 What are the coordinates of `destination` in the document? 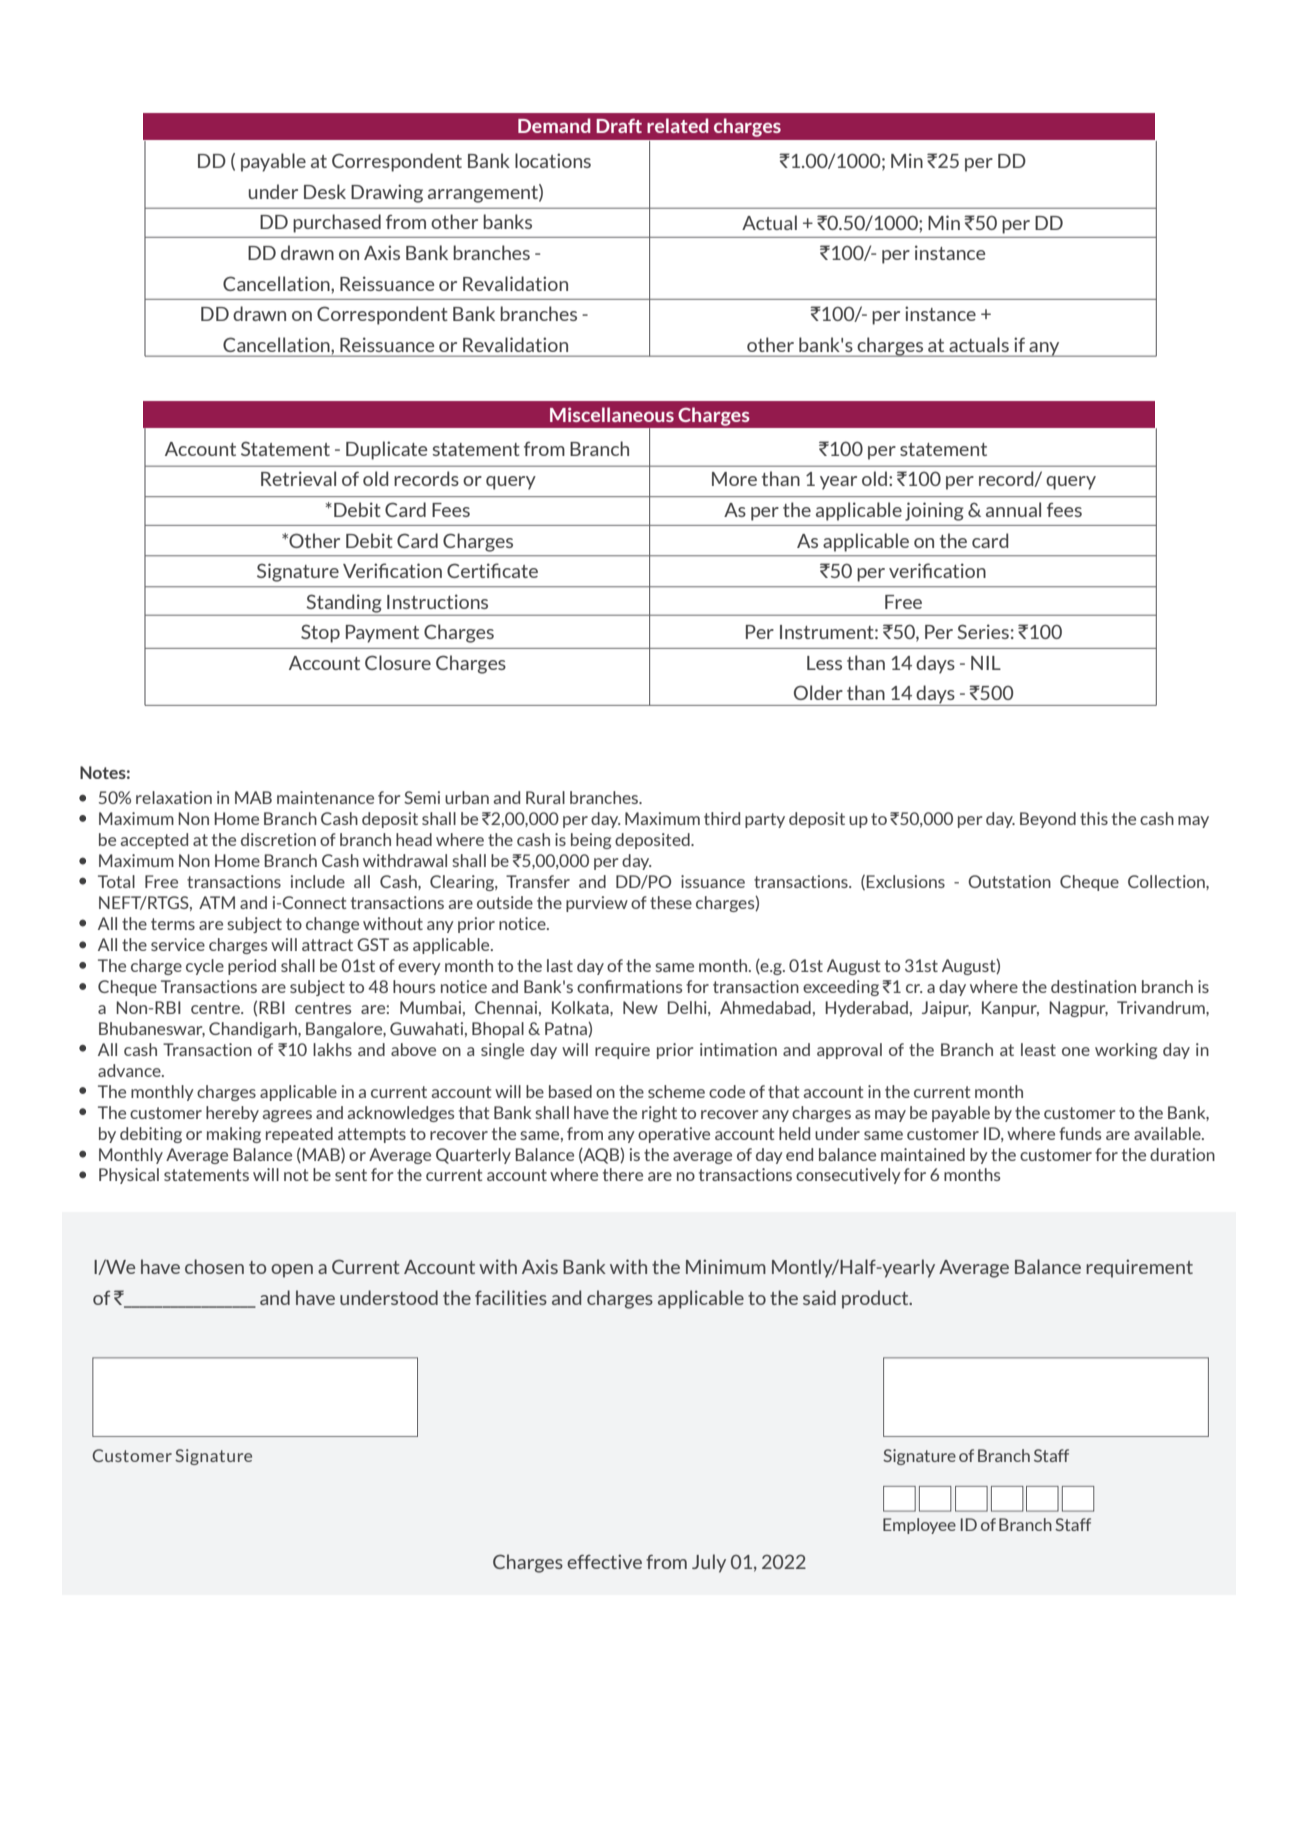 It's located at (1093, 986).
